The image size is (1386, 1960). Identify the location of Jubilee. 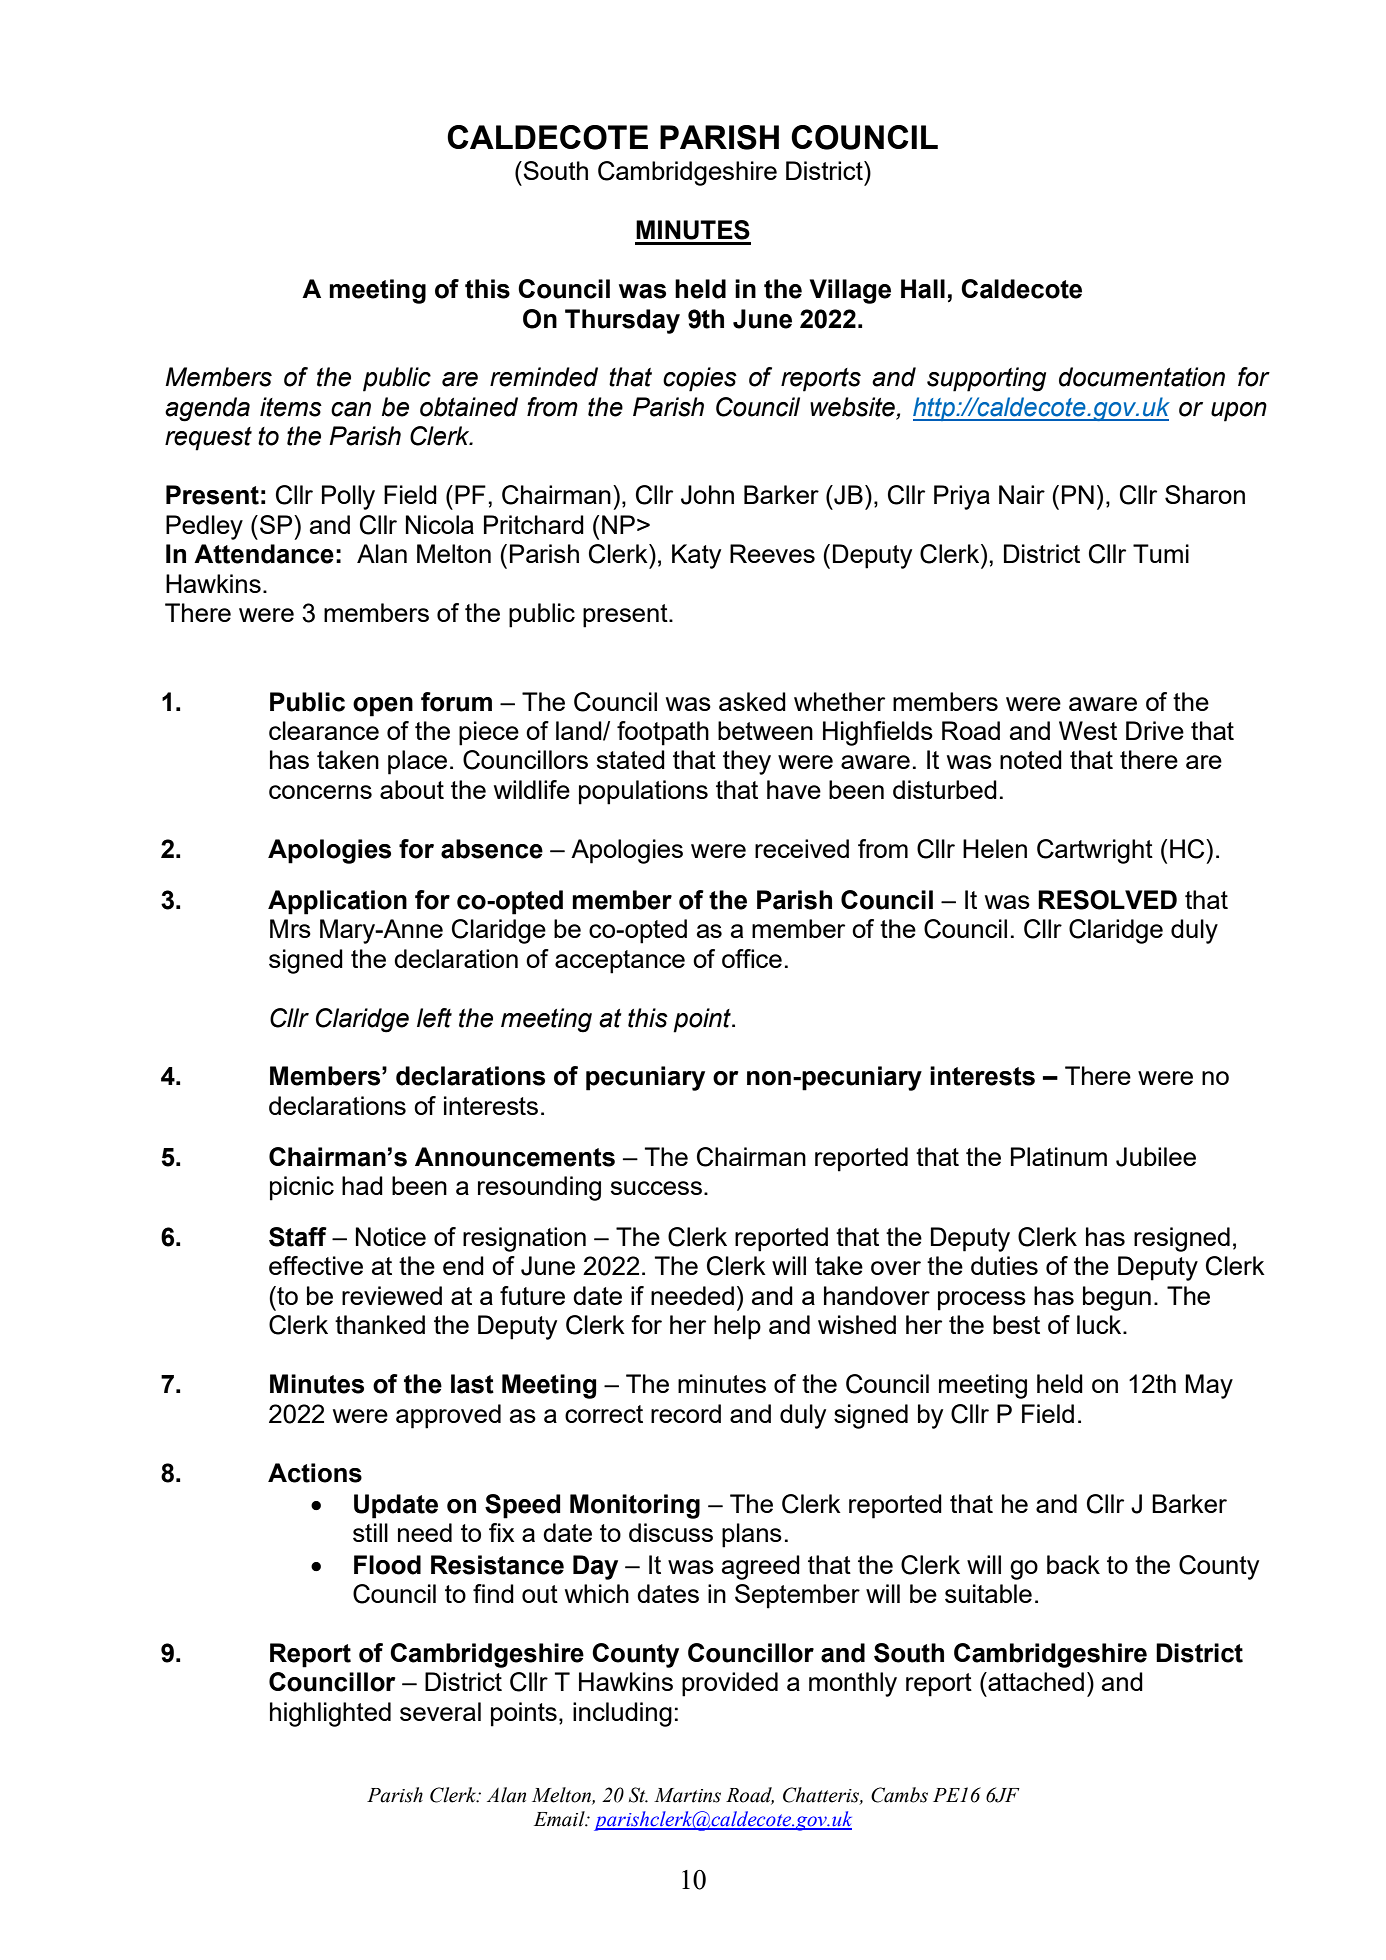
(1156, 1157).
